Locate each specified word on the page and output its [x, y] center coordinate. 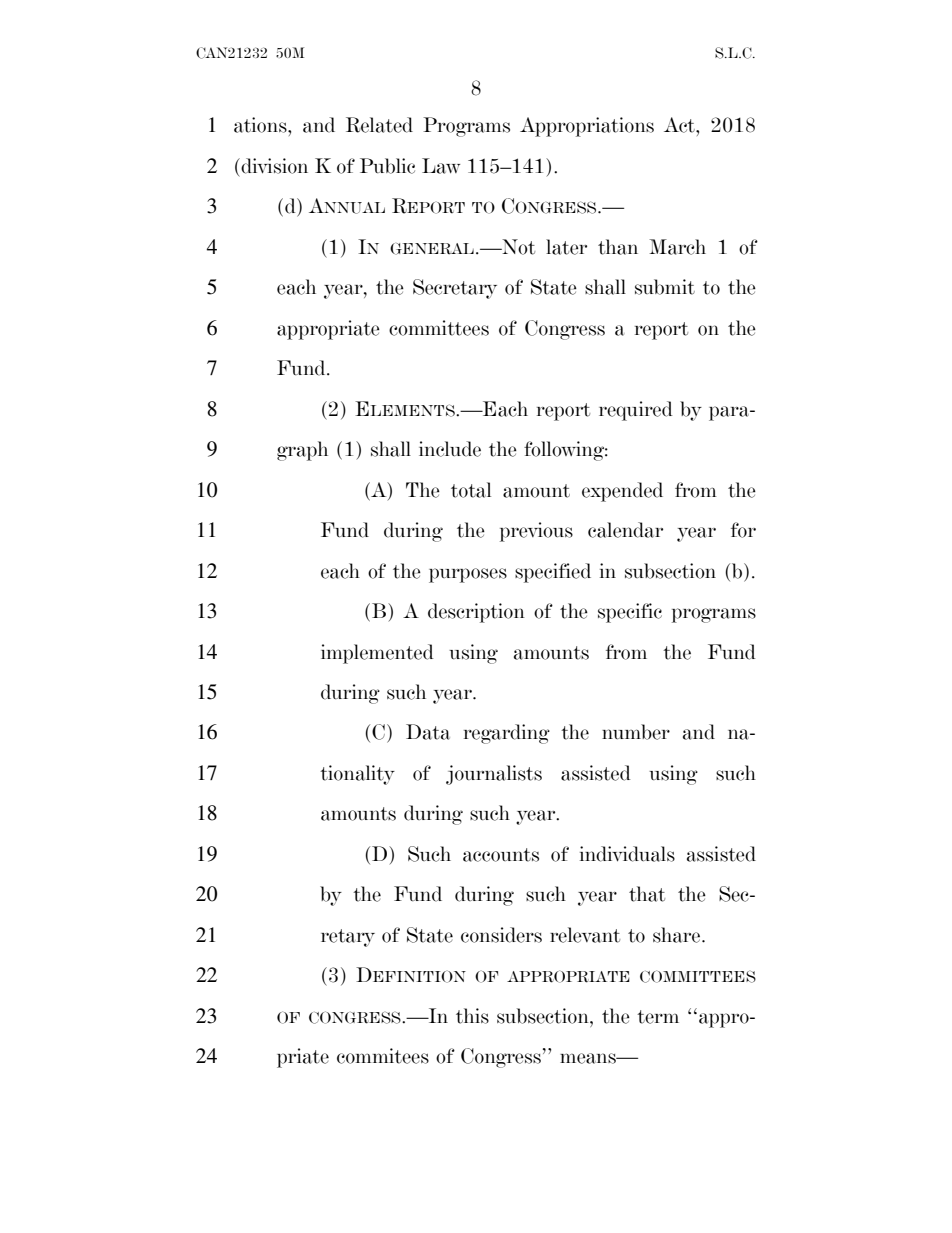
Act [680, 125]
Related [379, 125]
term [658, 1017]
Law [441, 166]
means [589, 1058]
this [472, 1016]
